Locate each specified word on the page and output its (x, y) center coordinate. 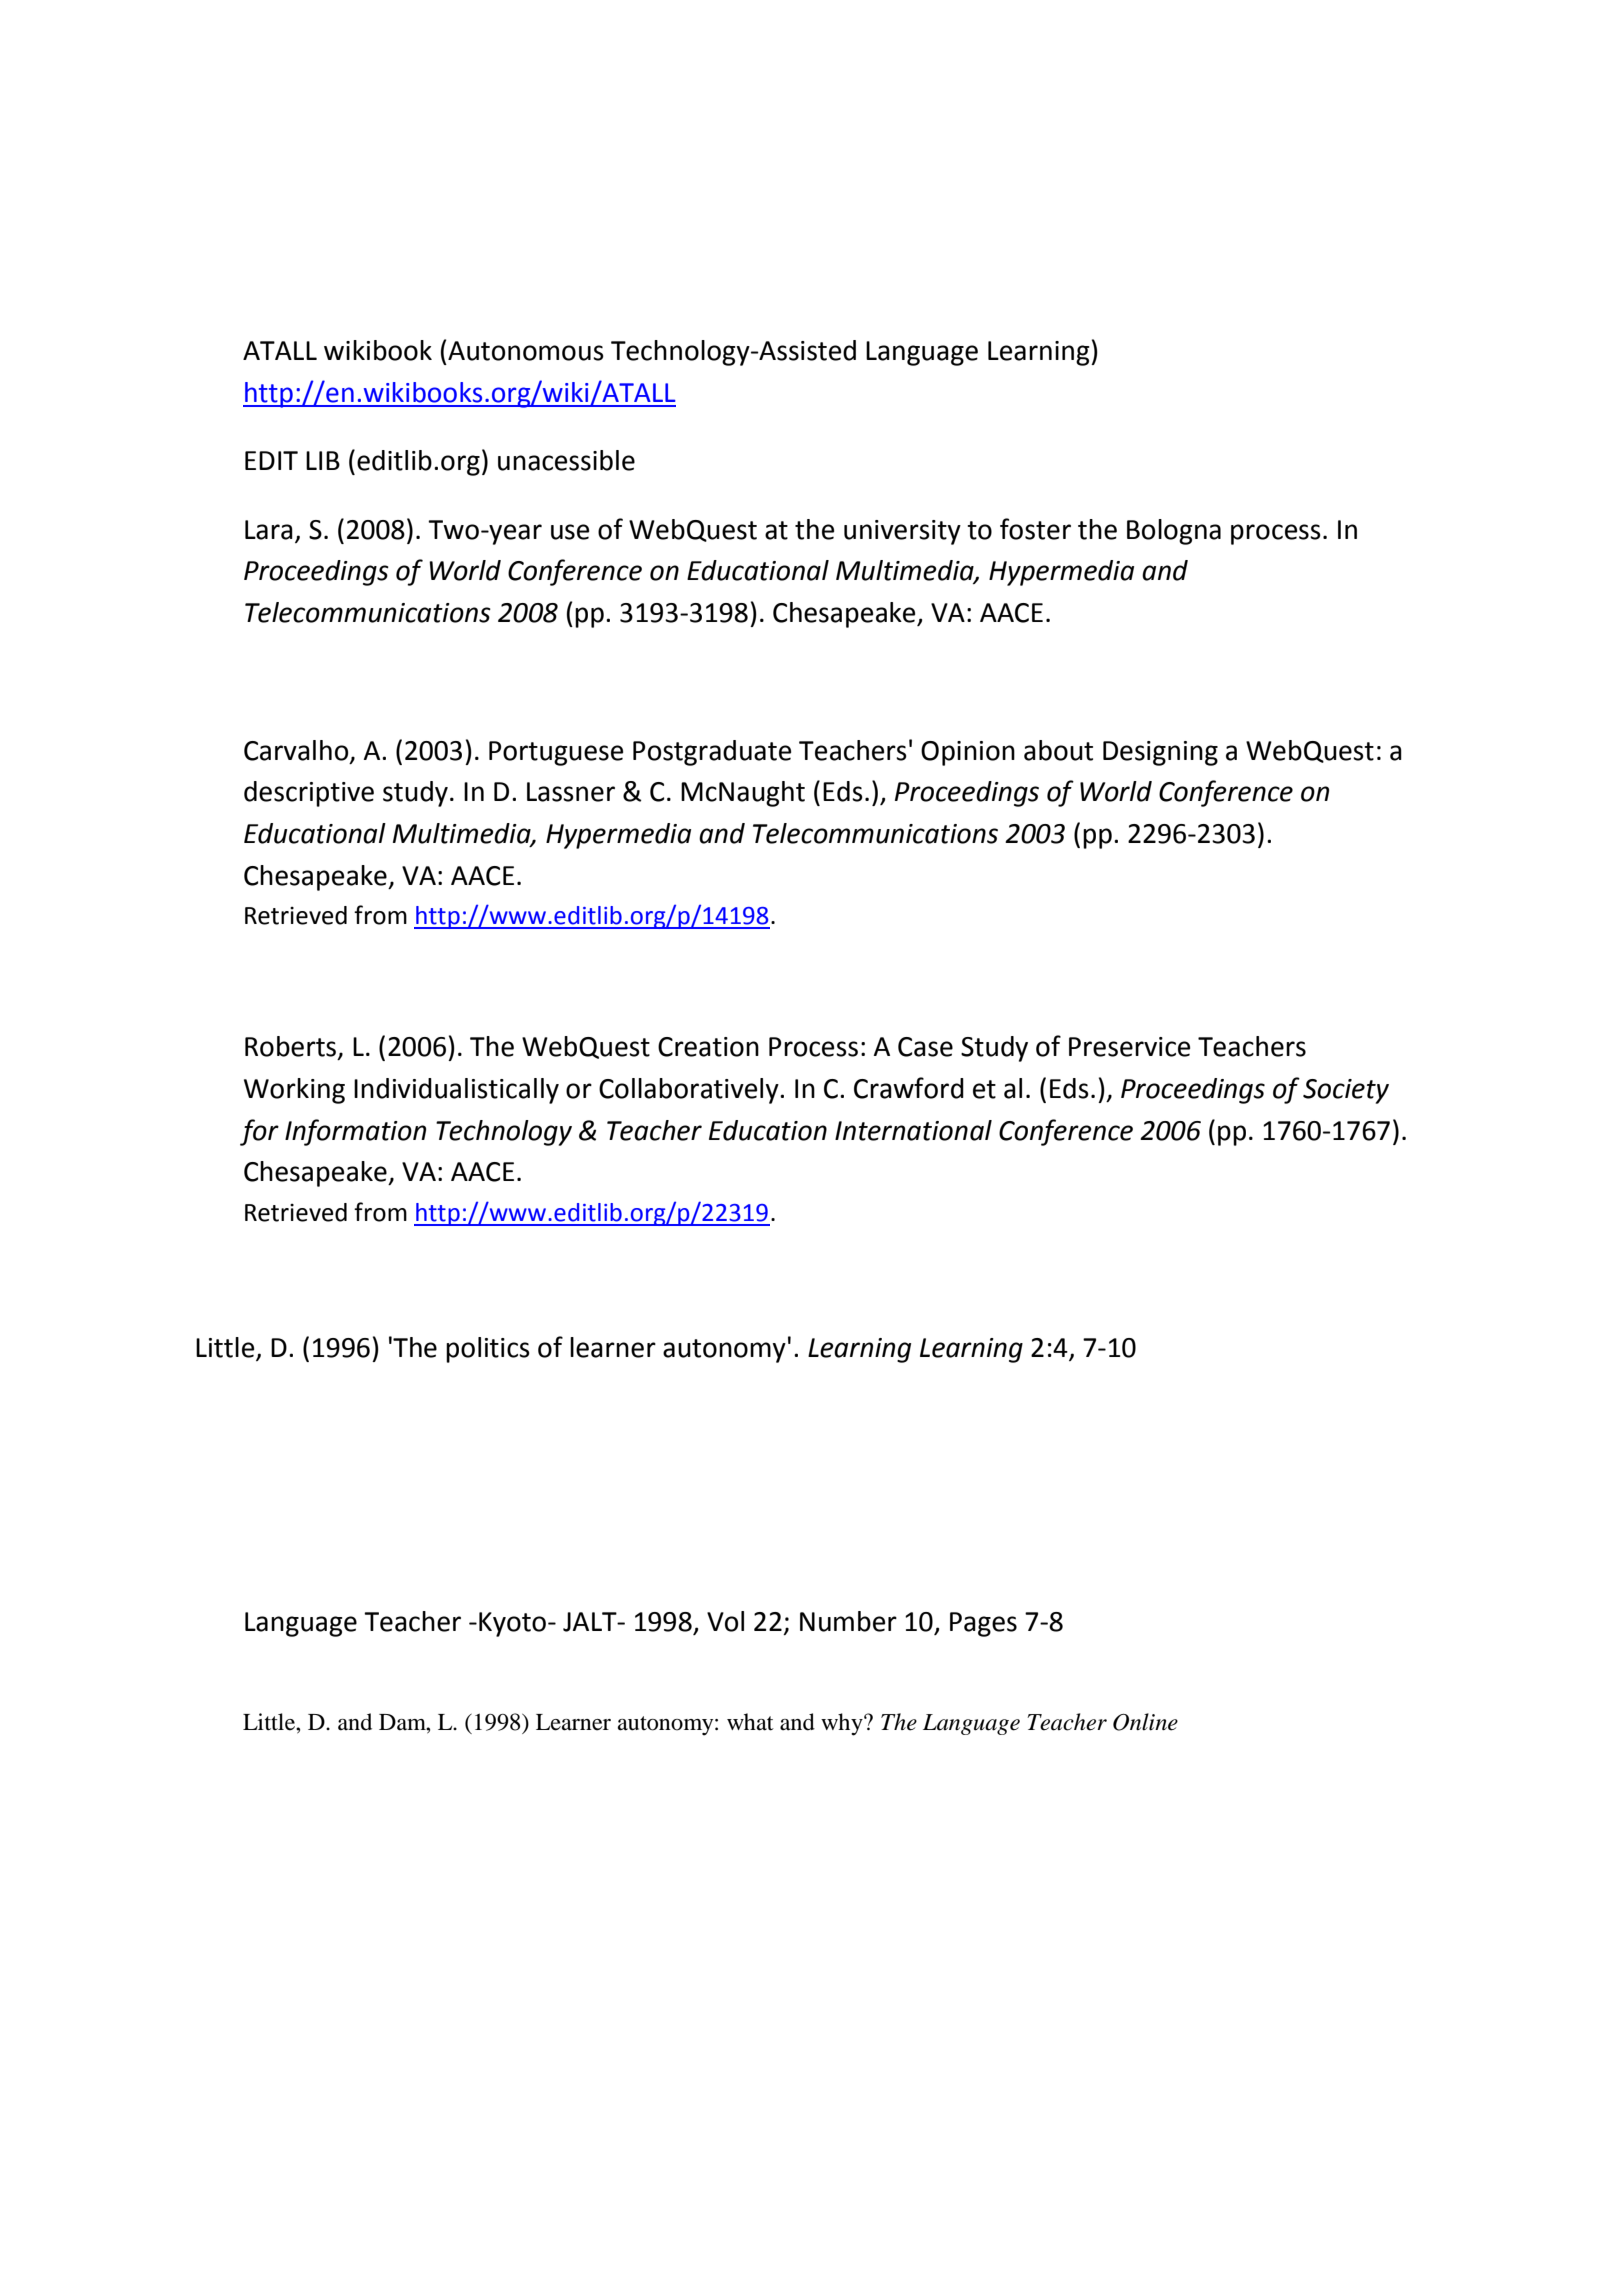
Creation (708, 1047)
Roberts (292, 1047)
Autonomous (526, 351)
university (902, 532)
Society (1346, 1091)
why (843, 1724)
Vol (725, 1621)
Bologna (1174, 532)
